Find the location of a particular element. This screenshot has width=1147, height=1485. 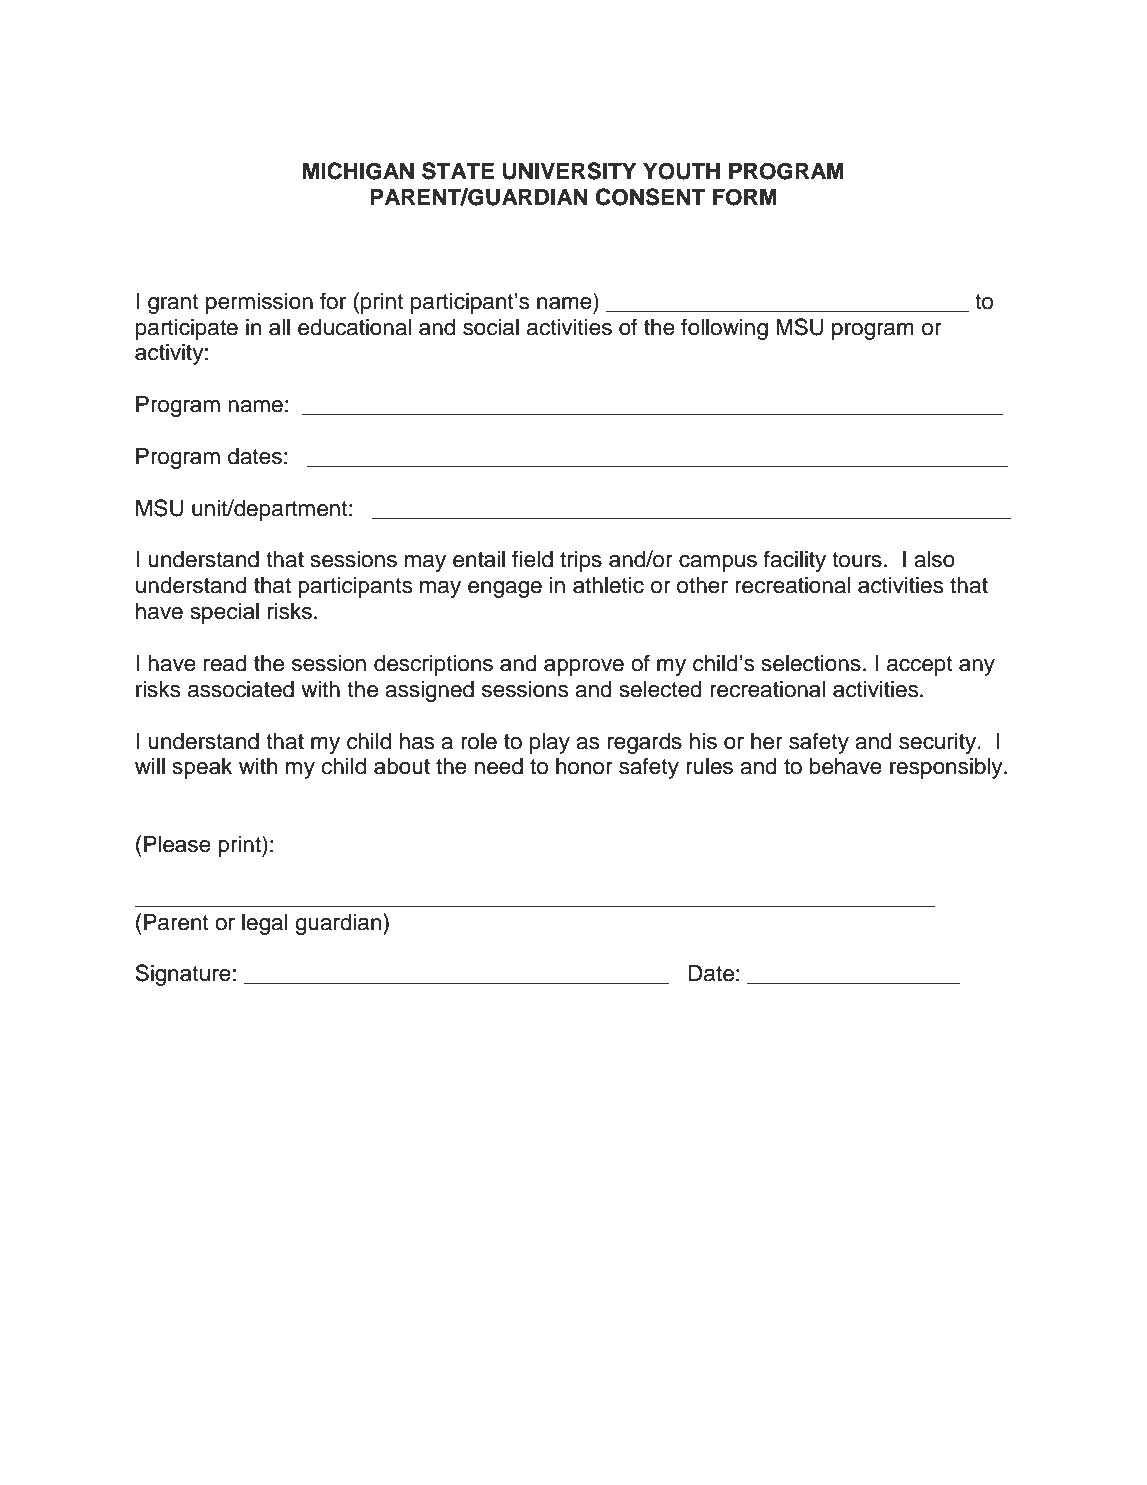

speak is located at coordinates (202, 768).
